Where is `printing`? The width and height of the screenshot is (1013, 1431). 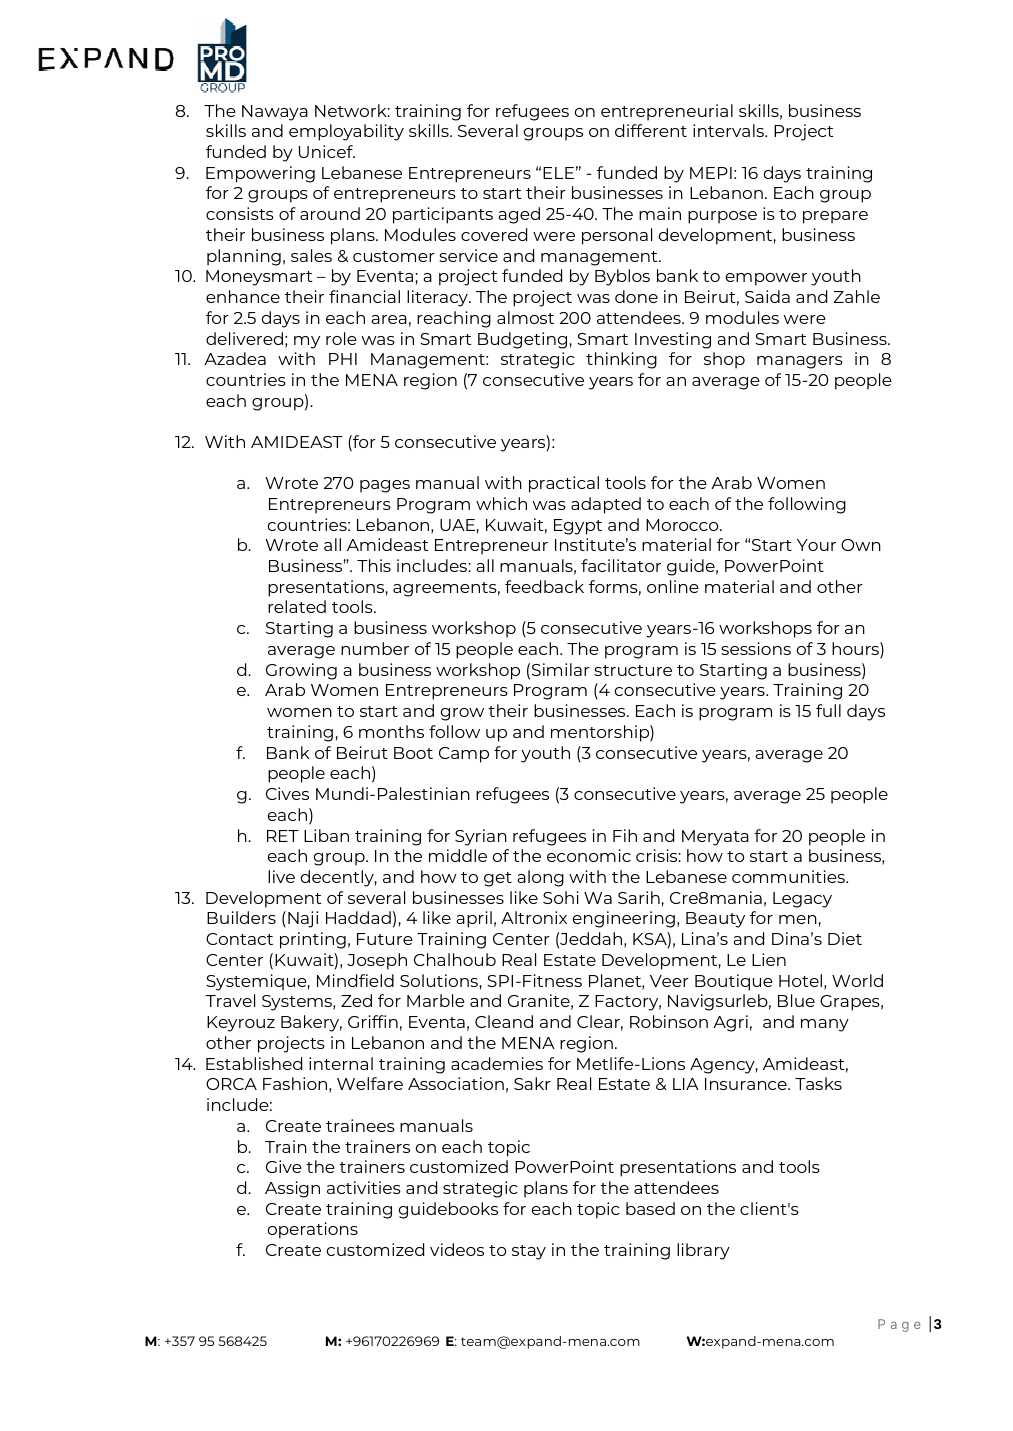 printing is located at coordinates (313, 940).
